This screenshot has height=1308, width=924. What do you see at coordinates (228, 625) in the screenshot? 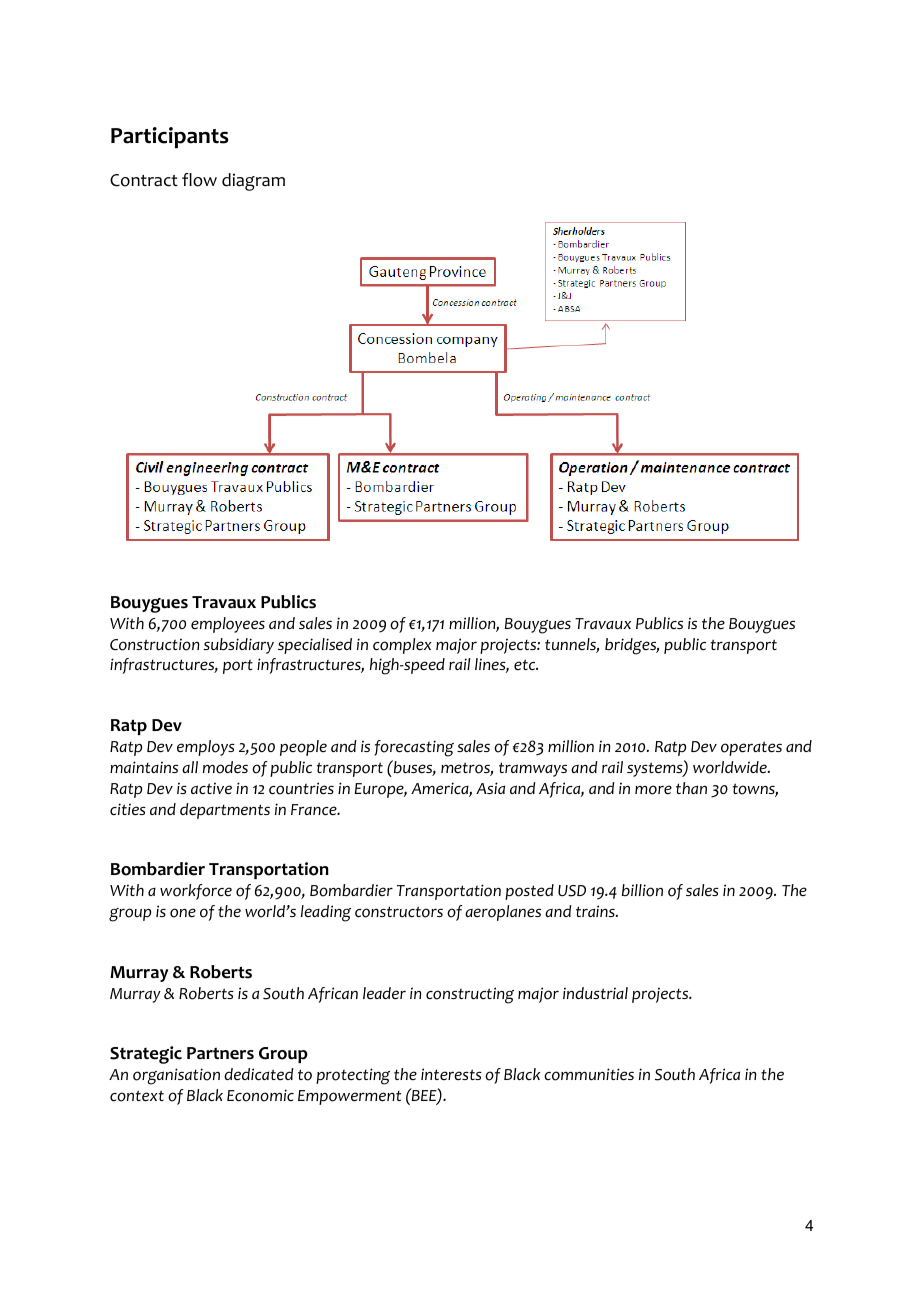
I see `employees` at bounding box center [228, 625].
